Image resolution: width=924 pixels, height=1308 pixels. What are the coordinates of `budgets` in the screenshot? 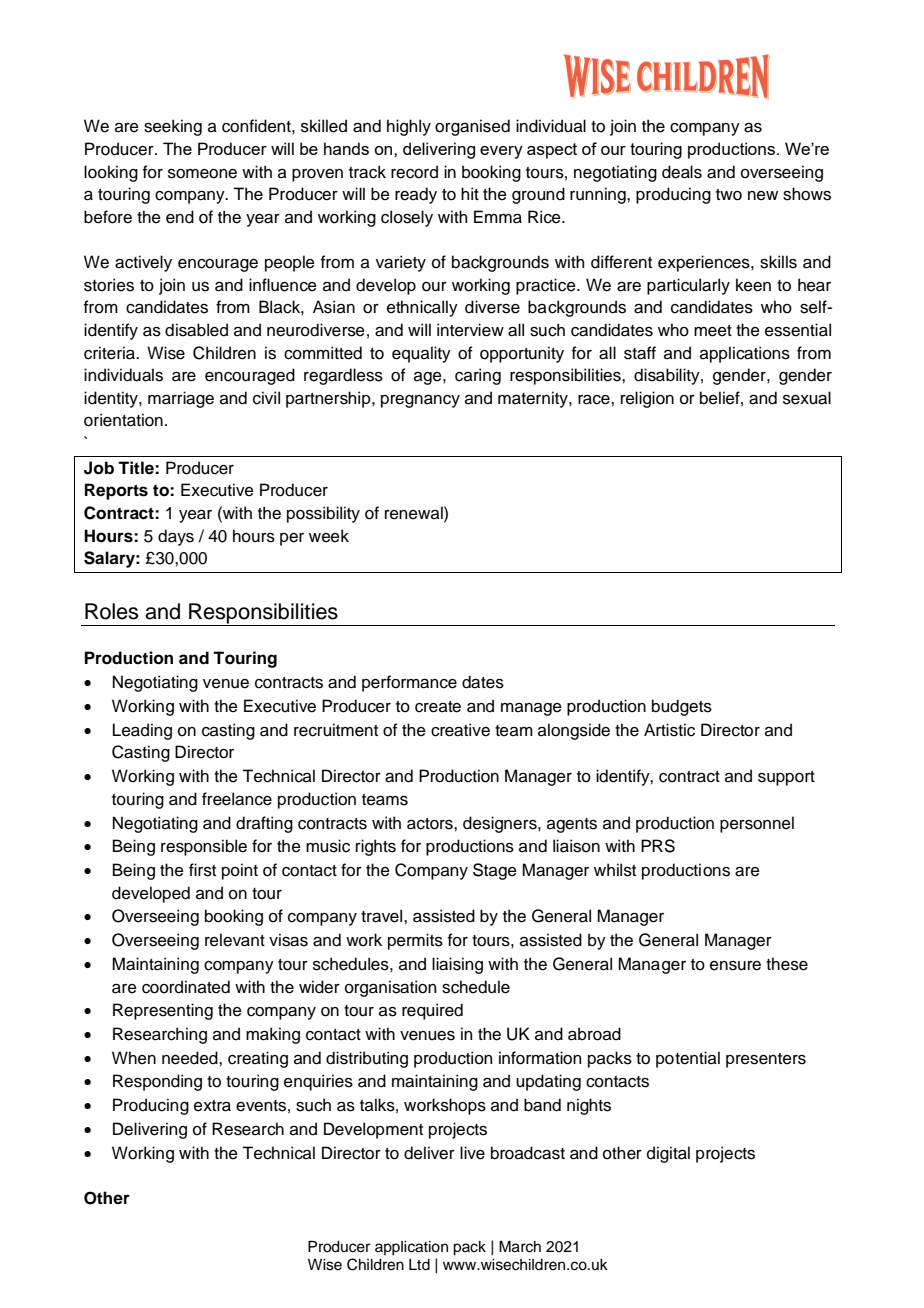 It's located at (682, 707).
